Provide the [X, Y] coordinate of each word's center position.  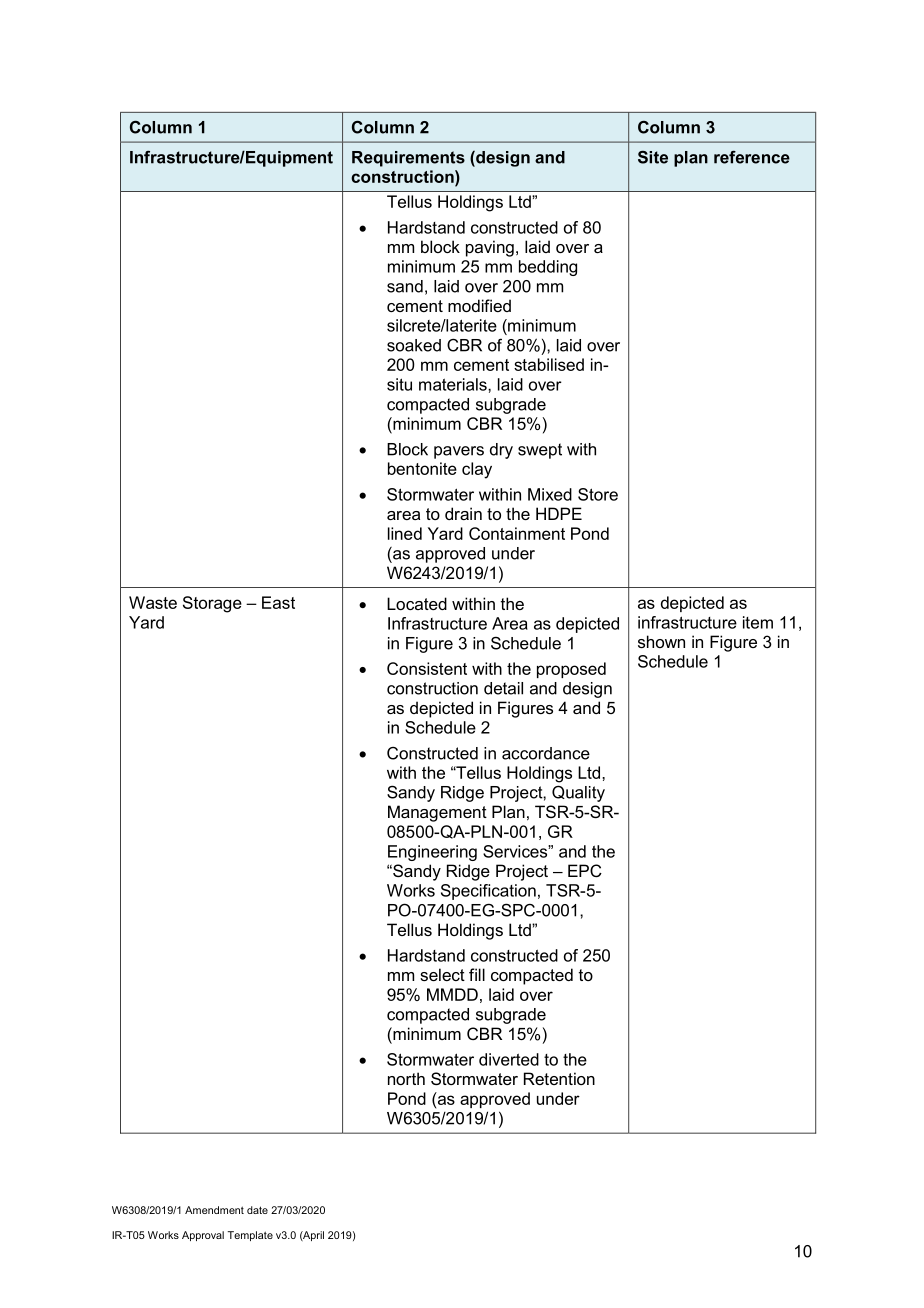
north [406, 1078]
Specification [488, 892]
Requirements [408, 159]
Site [653, 157]
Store [598, 494]
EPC [585, 870]
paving [490, 248]
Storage [212, 604]
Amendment [214, 1210]
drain [463, 513]
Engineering [432, 853]
